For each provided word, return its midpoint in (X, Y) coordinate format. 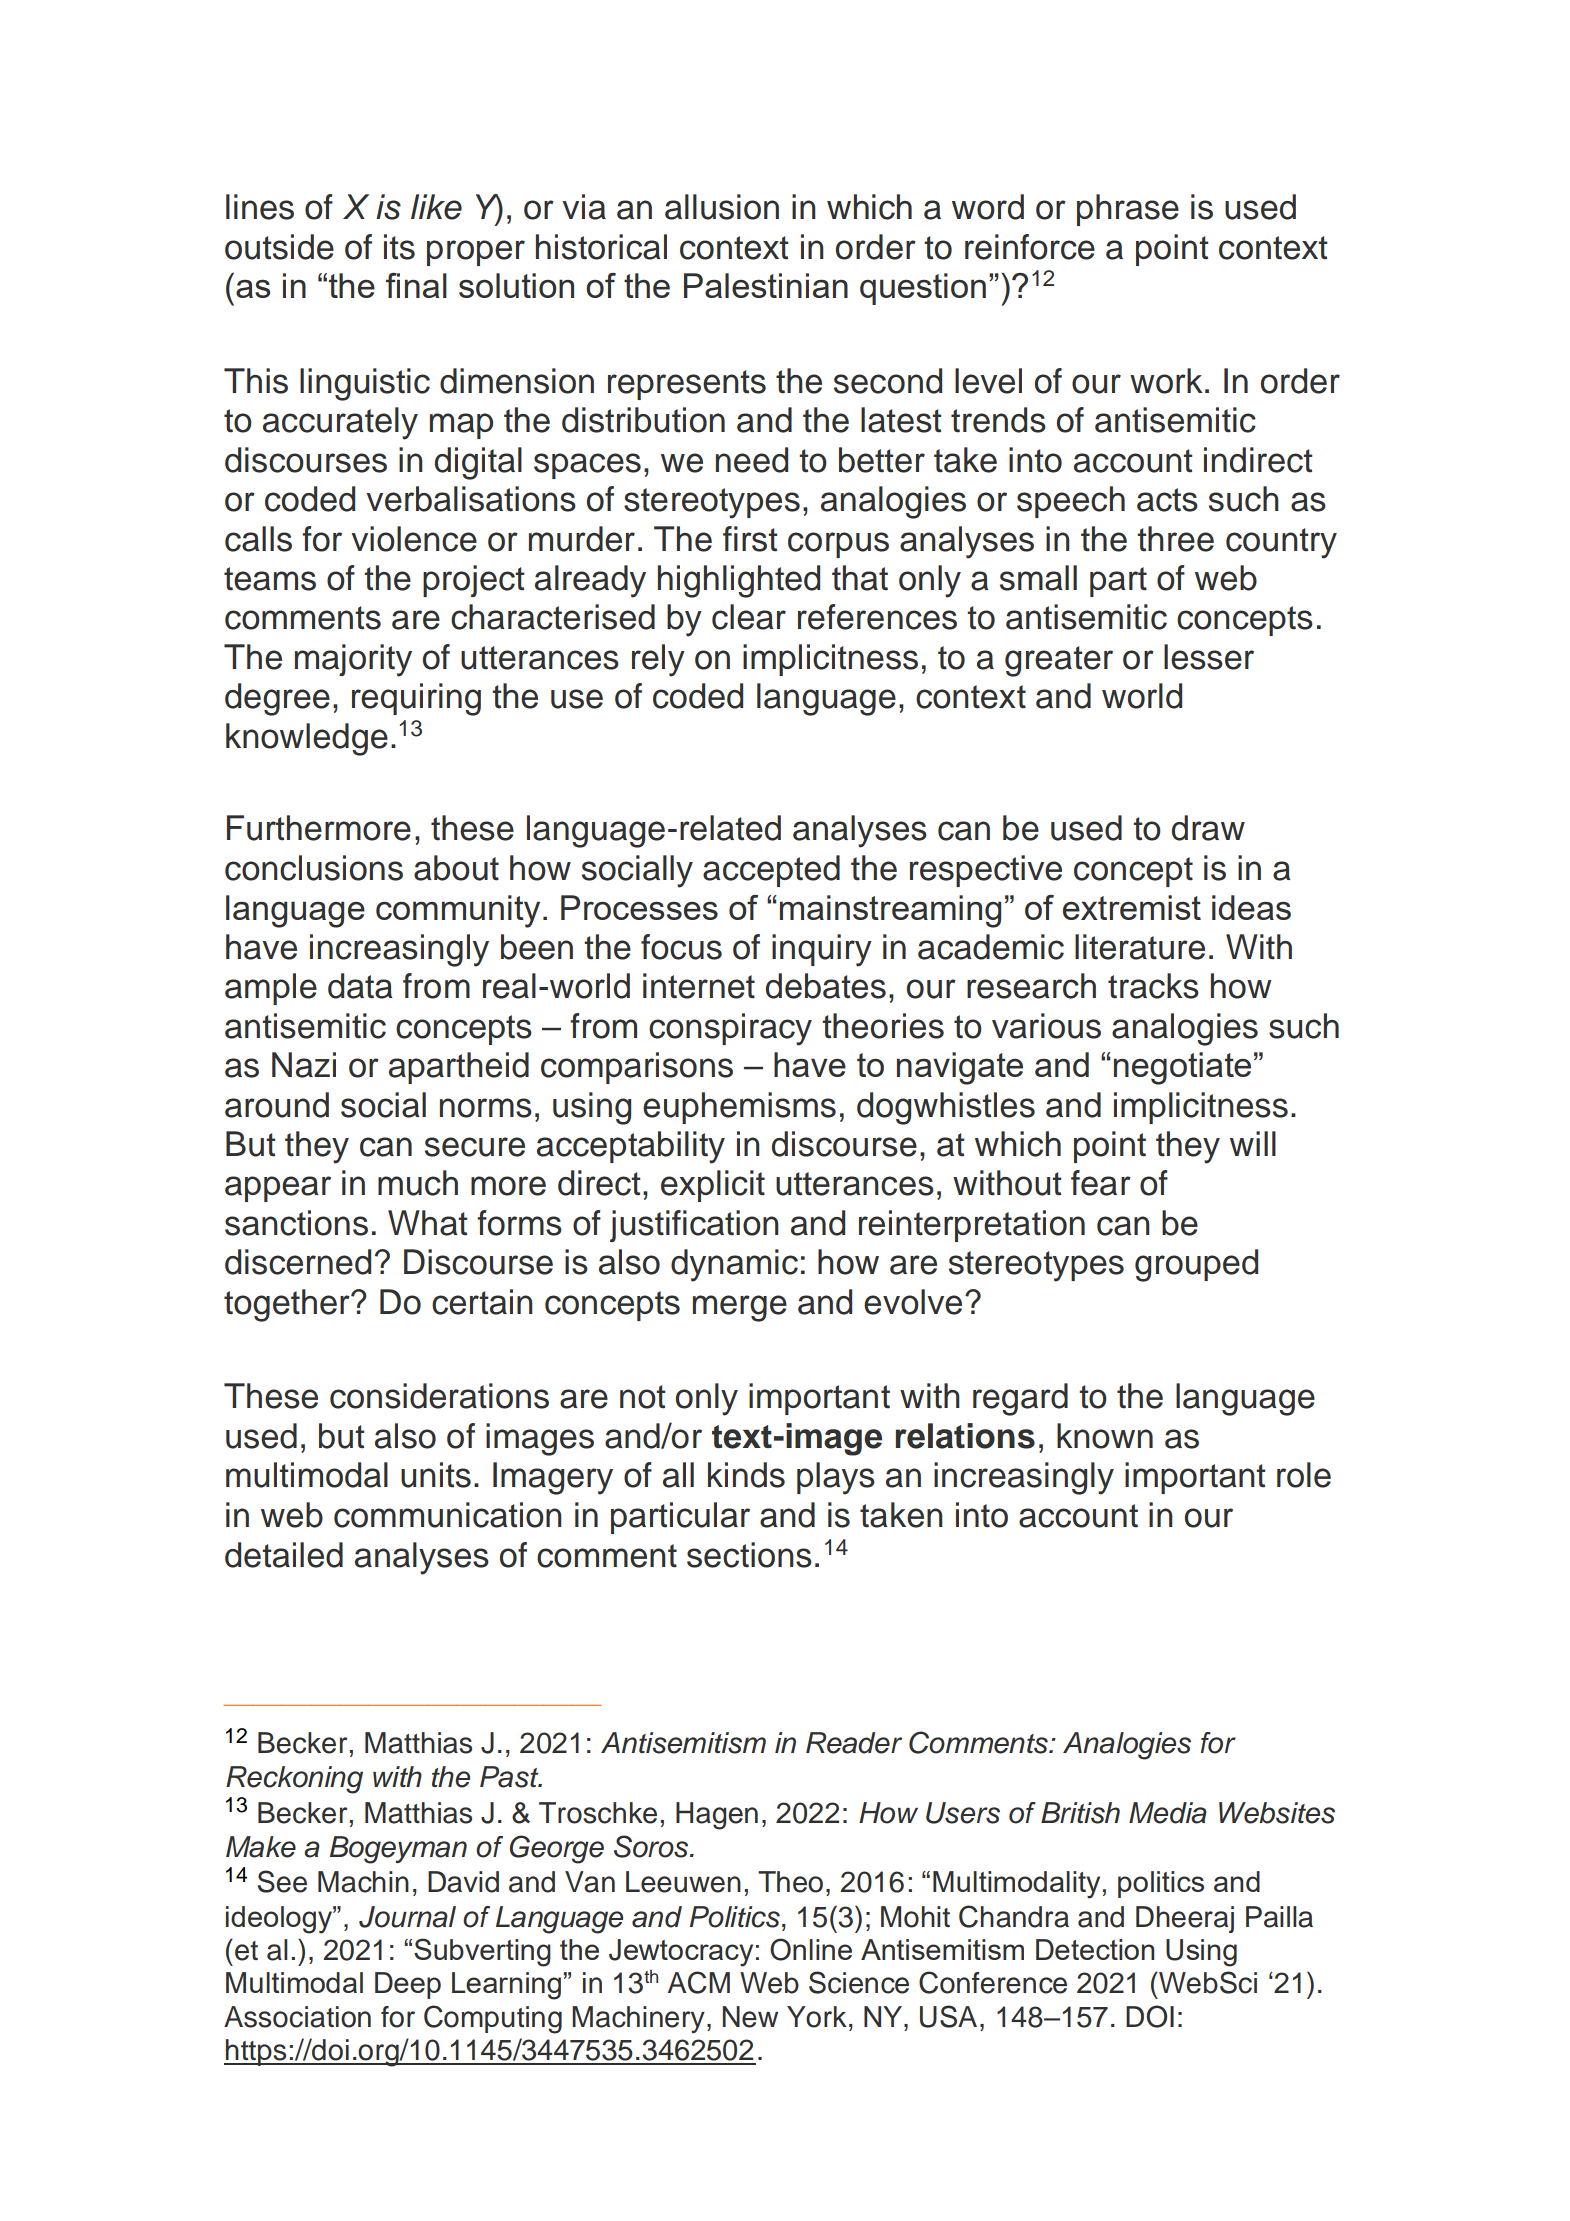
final (416, 285)
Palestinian (766, 285)
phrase (1128, 210)
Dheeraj (1185, 1919)
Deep (408, 1985)
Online (811, 1949)
